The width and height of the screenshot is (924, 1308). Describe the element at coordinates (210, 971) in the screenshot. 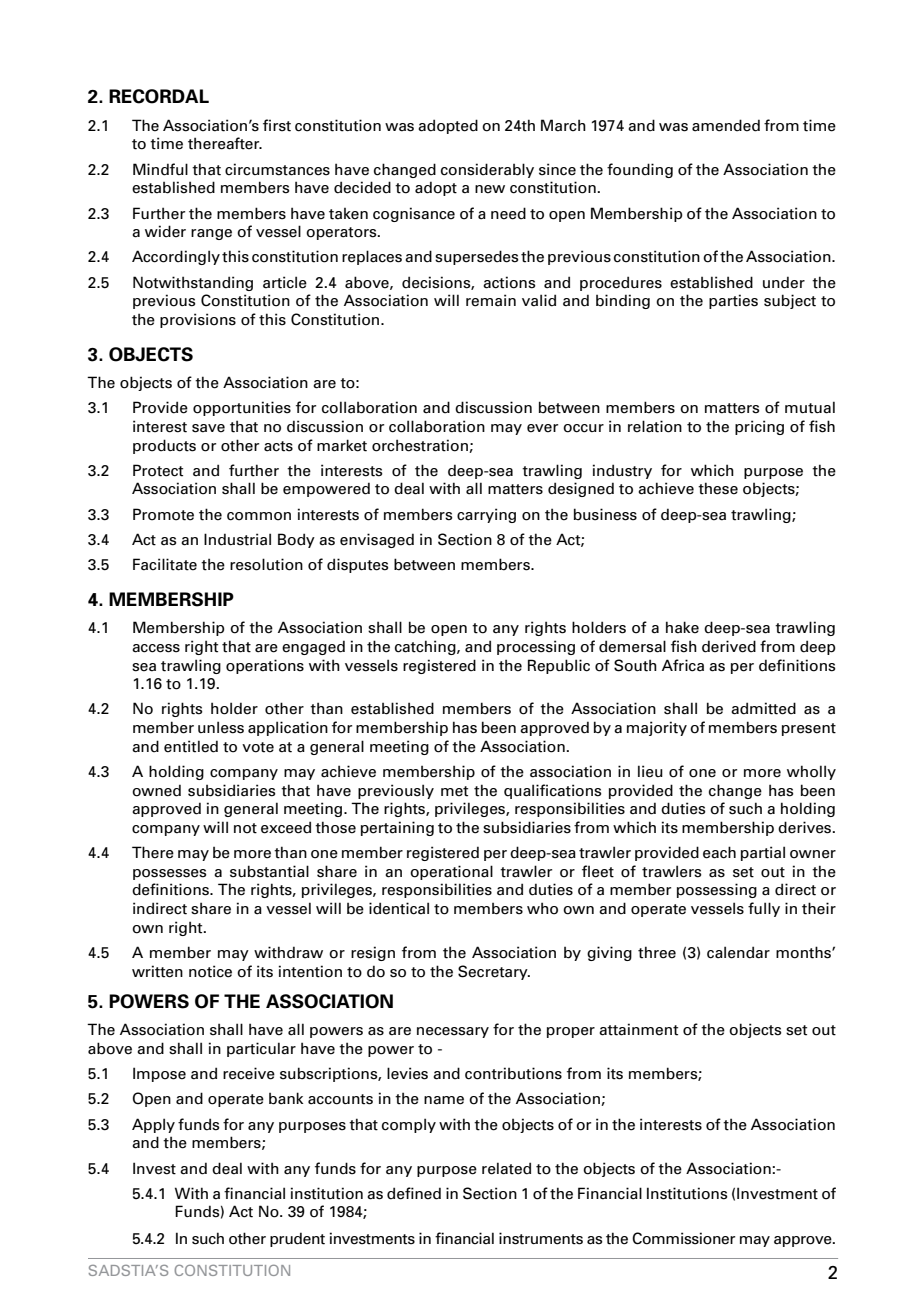

I see `notice` at that location.
